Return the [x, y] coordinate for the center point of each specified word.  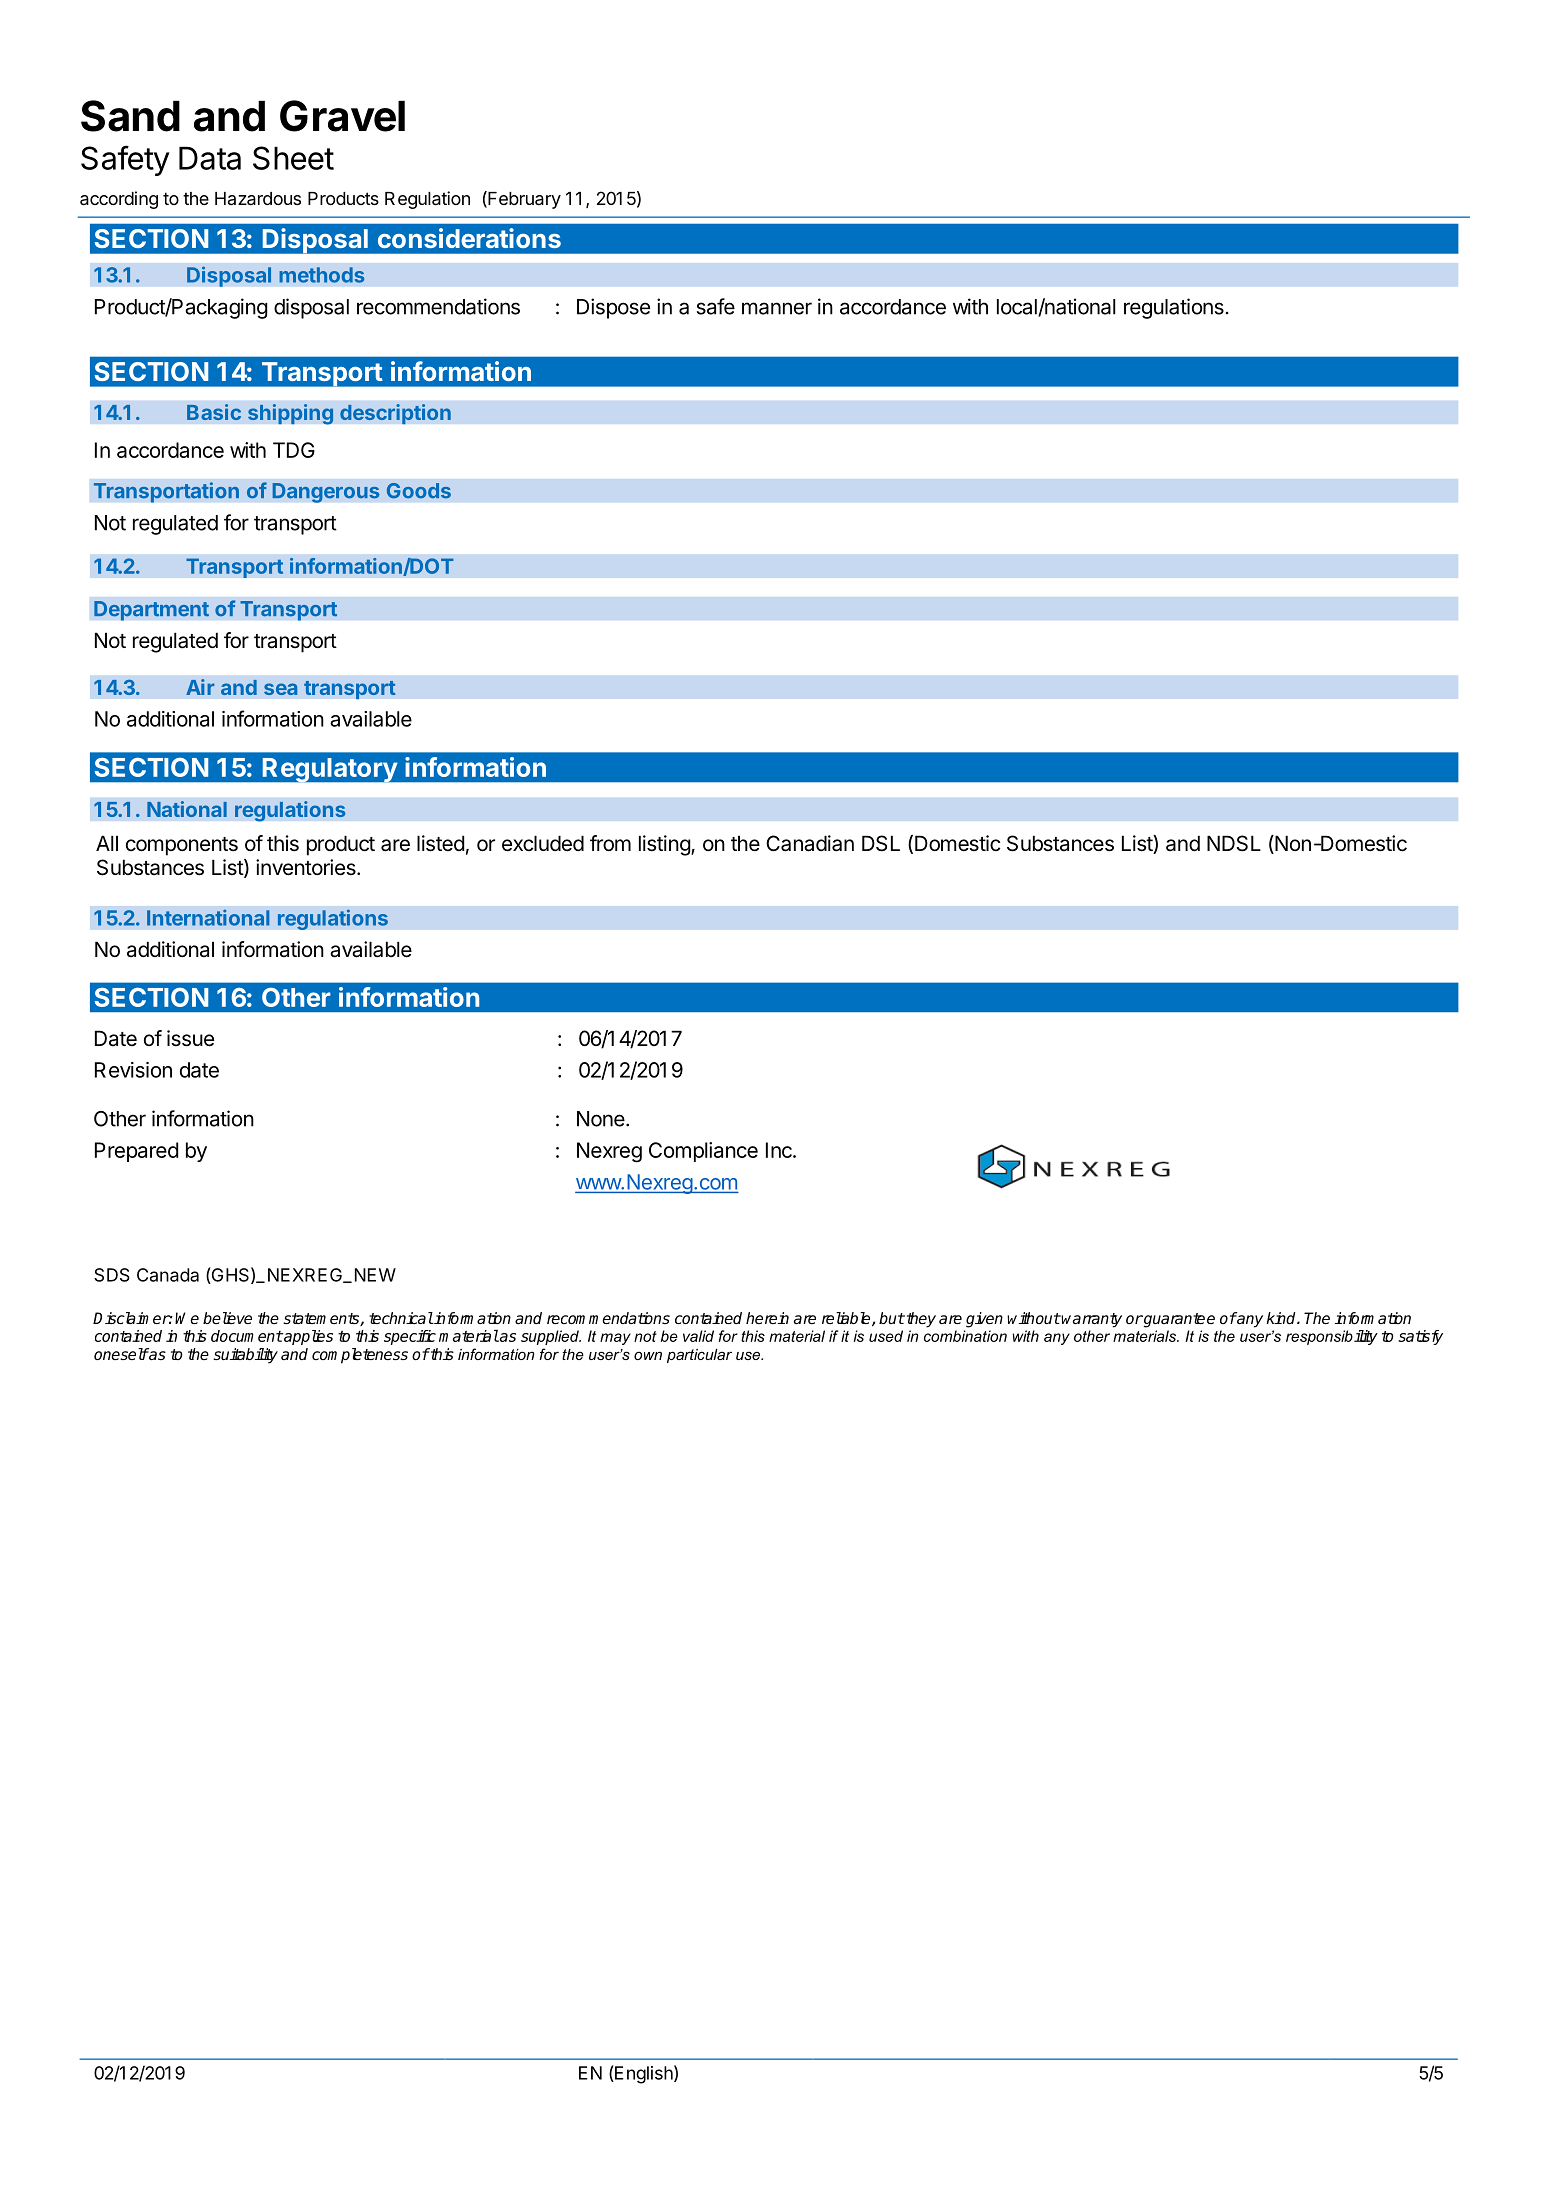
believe [227, 1318]
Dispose [613, 308]
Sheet [293, 158]
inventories [307, 867]
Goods [419, 491]
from [610, 843]
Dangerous [326, 493]
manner [777, 308]
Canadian [810, 843]
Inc [780, 1150]
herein [767, 1318]
